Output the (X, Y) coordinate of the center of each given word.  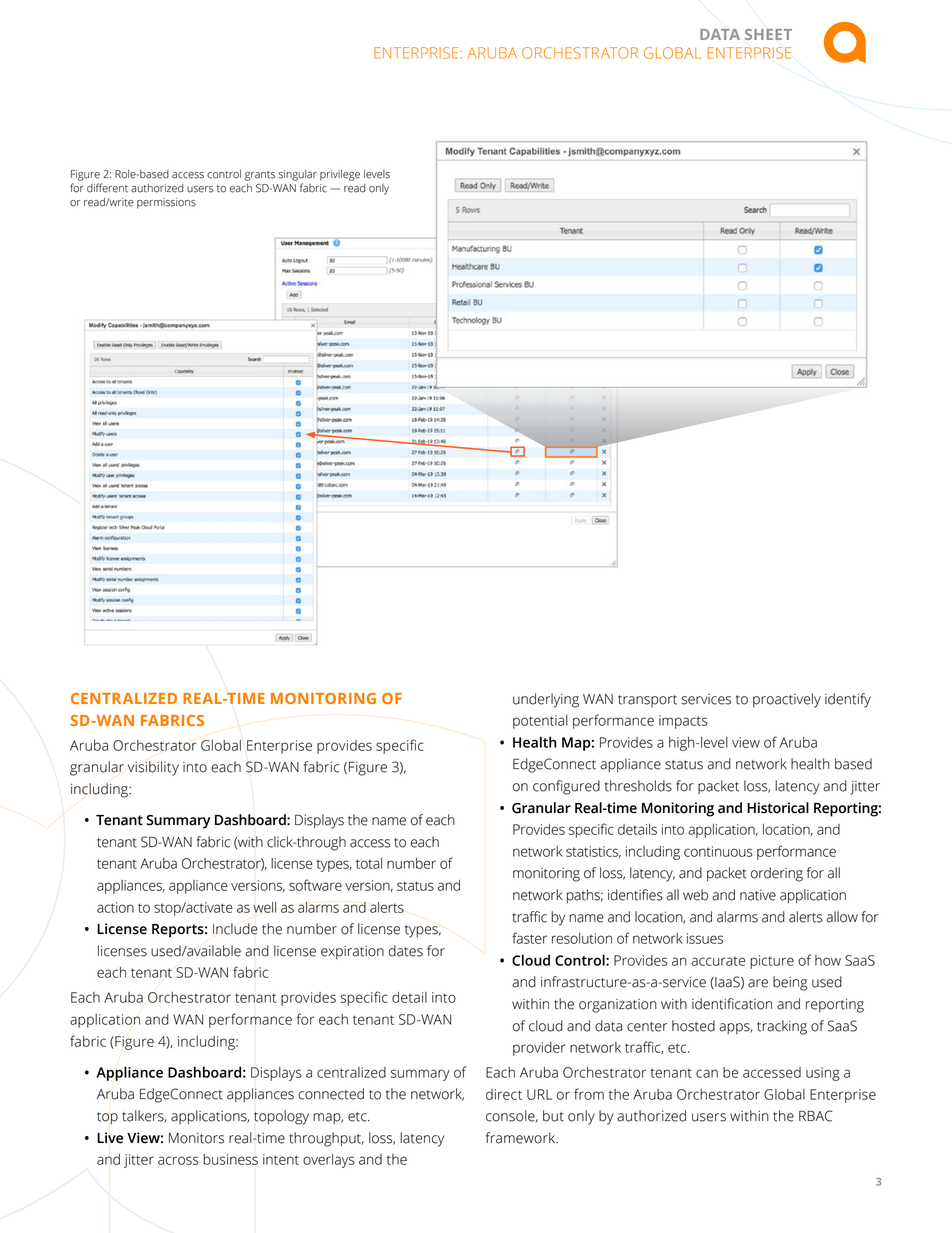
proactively (787, 700)
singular (298, 175)
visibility (153, 768)
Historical (778, 808)
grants (260, 176)
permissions (166, 203)
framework (522, 1138)
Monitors (196, 1138)
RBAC (816, 1116)
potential (540, 722)
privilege (340, 175)
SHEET (768, 34)
